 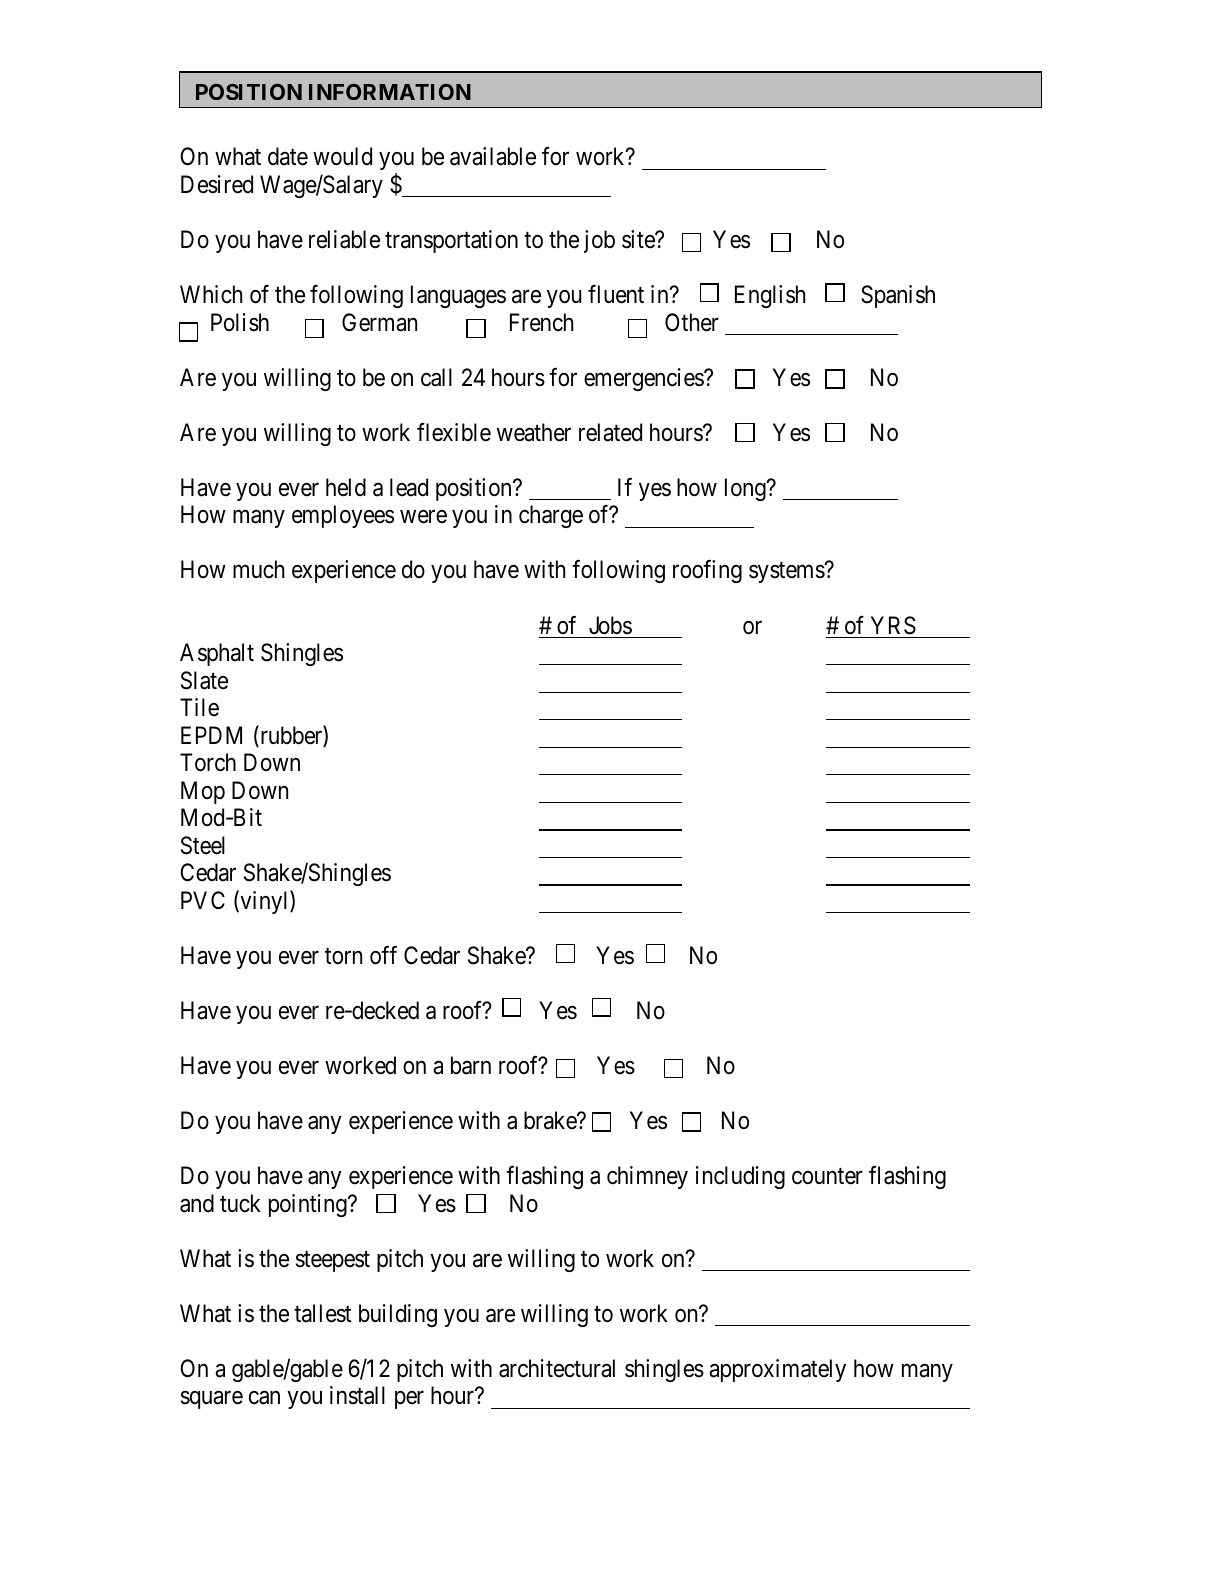 What do you see at coordinates (777, 1370) in the screenshot?
I see `approximately` at bounding box center [777, 1370].
